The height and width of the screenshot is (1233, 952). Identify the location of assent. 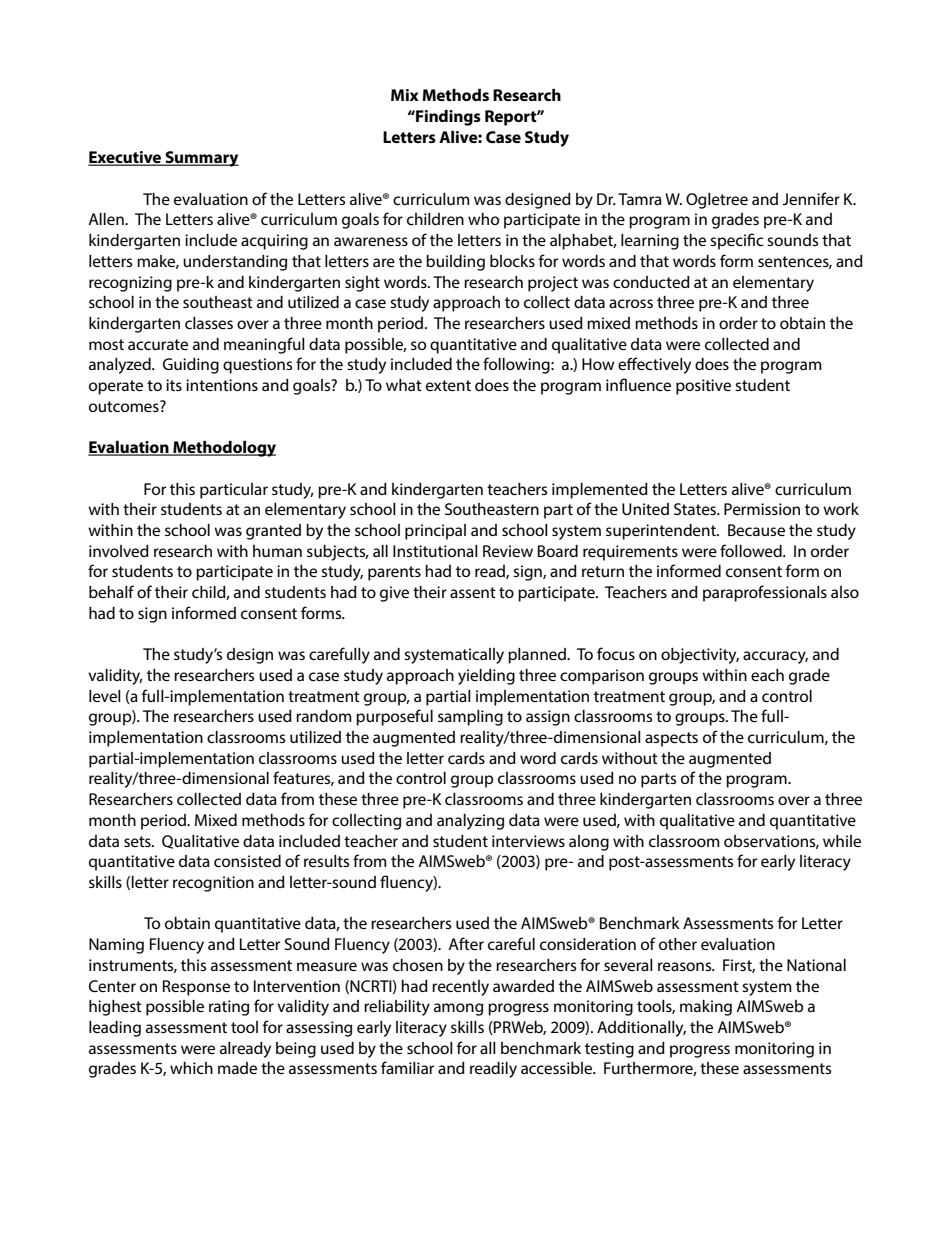
(473, 592).
